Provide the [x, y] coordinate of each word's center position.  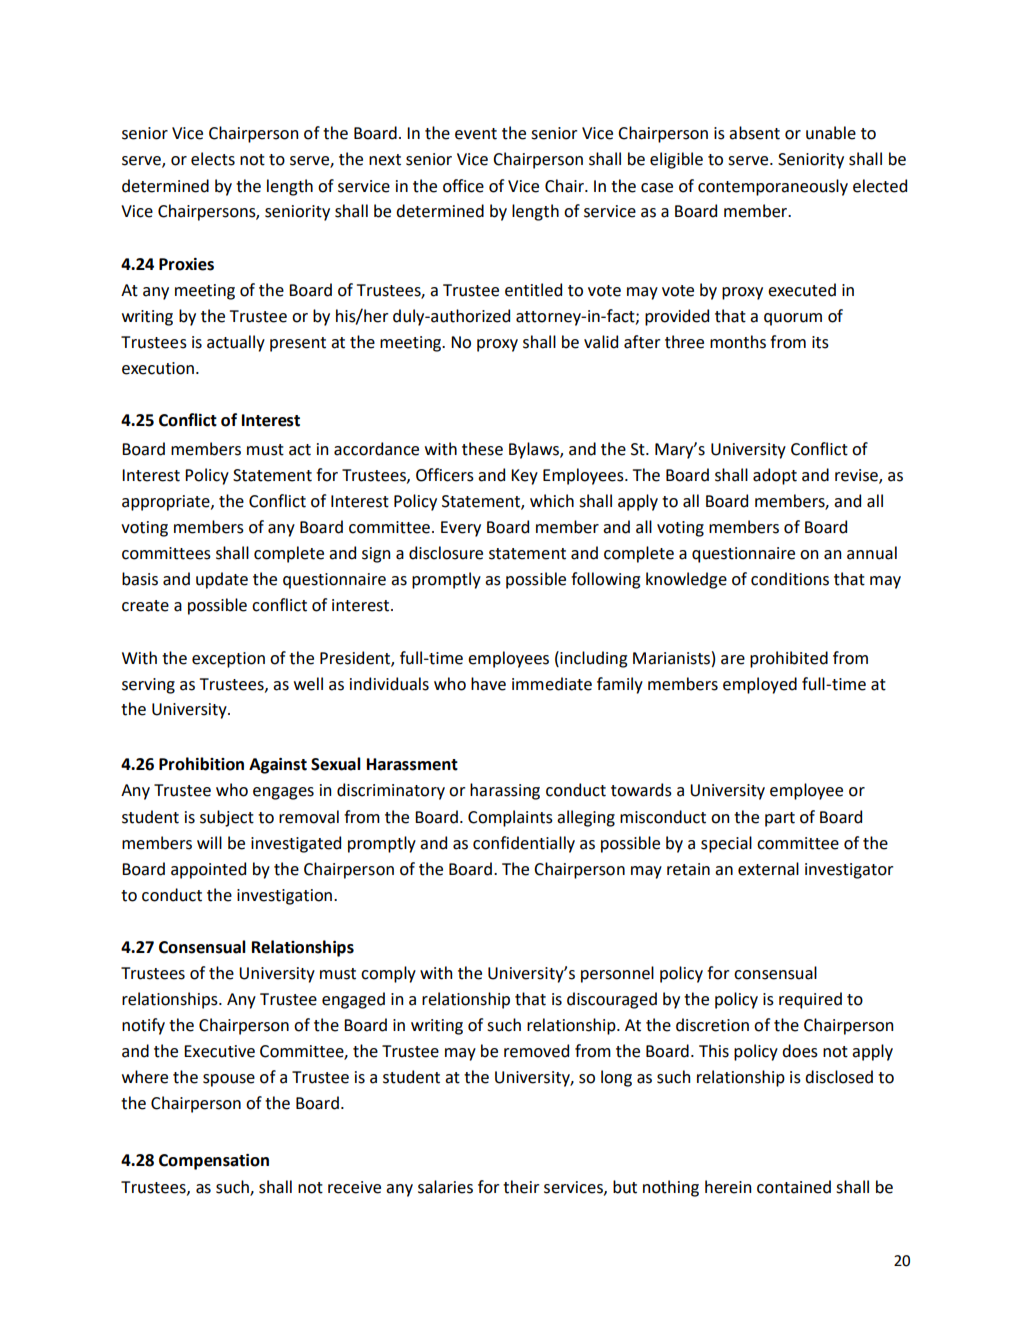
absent [754, 133]
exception [228, 660]
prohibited [789, 659]
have [488, 684]
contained [794, 1187]
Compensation [214, 1162]
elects [213, 159]
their [521, 1187]
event [476, 134]
